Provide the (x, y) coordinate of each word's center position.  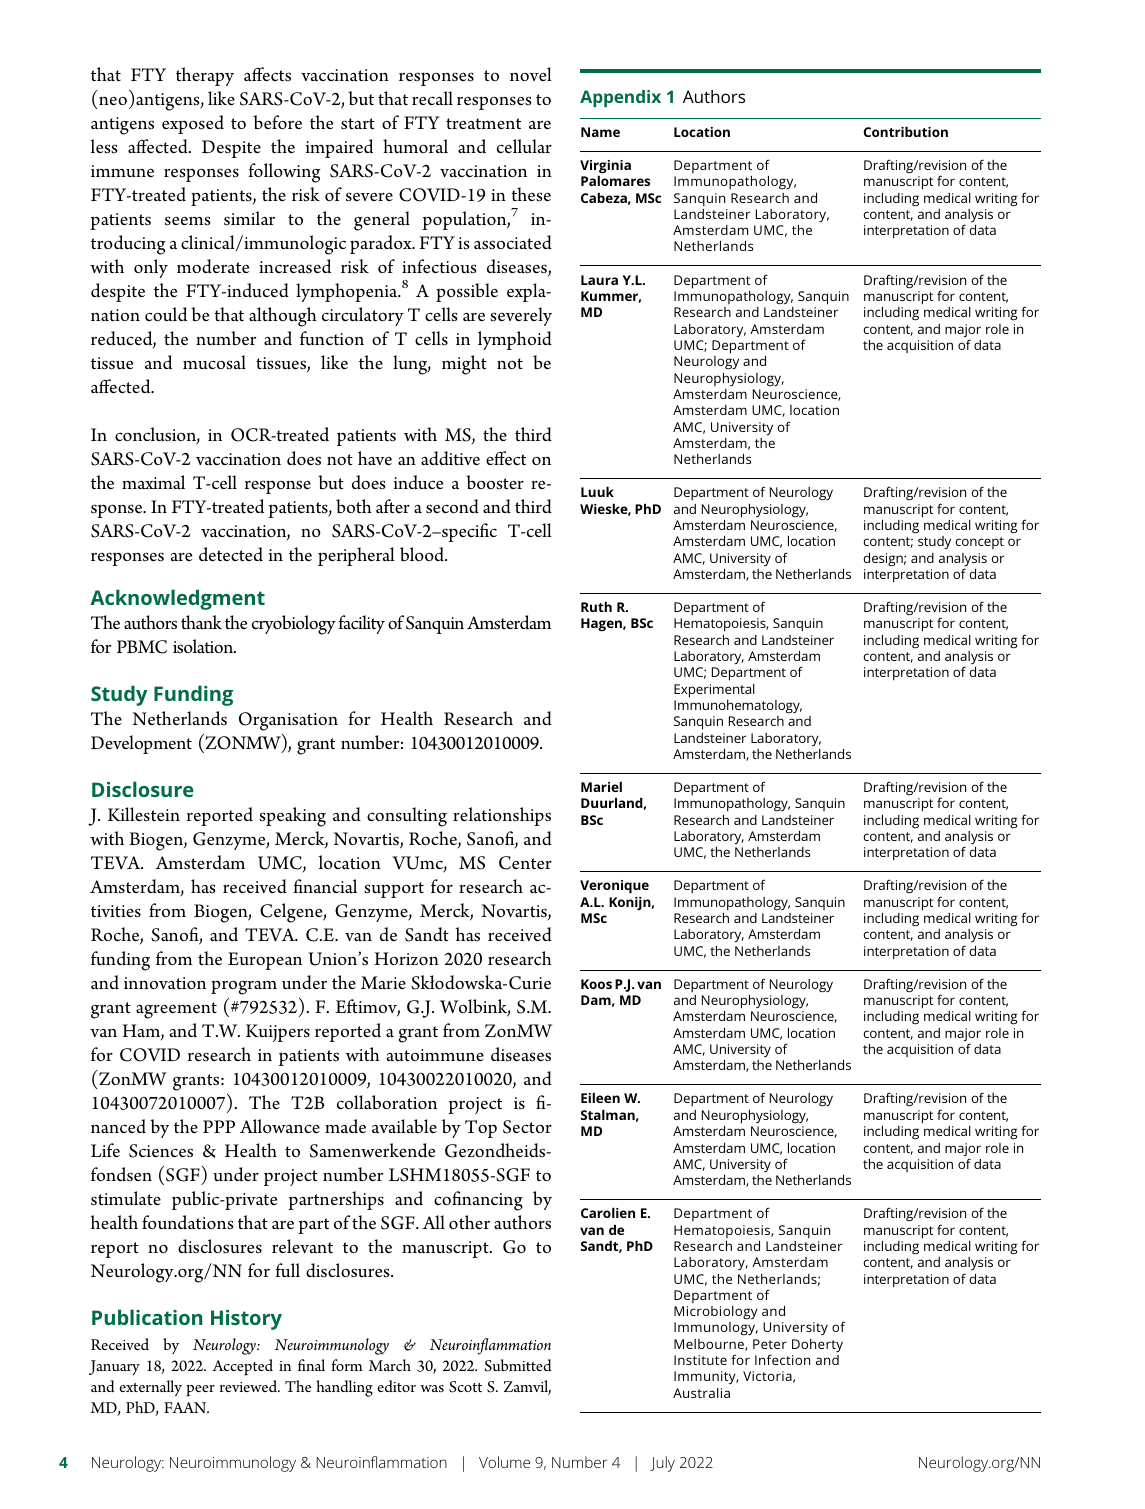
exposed (193, 124)
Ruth (596, 607)
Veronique (614, 887)
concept (979, 543)
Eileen (600, 1098)
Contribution (906, 132)
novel (531, 74)
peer (200, 1391)
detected (231, 554)
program (244, 988)
